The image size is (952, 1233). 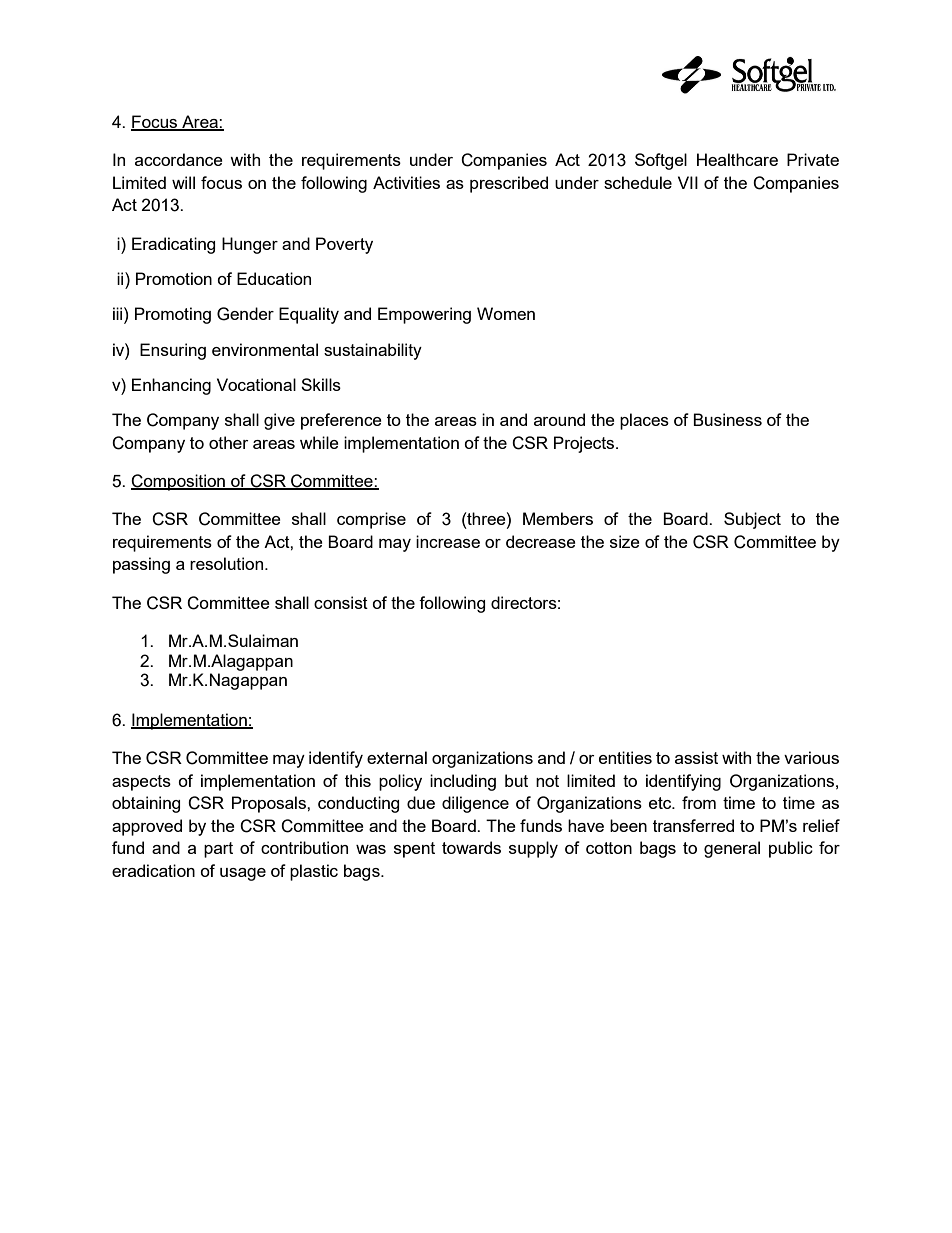 I want to click on around, so click(x=559, y=419).
